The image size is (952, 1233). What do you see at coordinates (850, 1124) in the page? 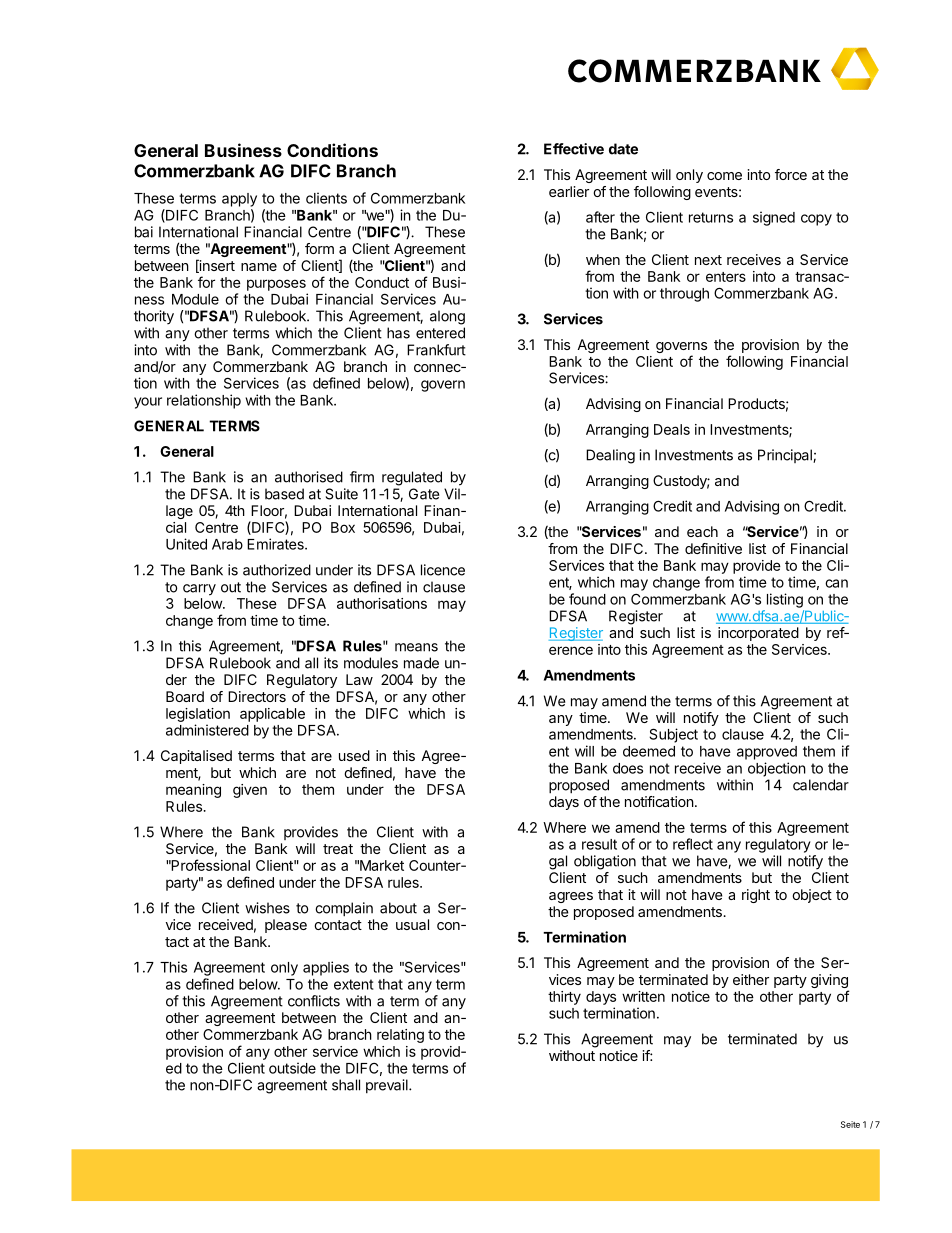
I see `Seite` at bounding box center [850, 1124].
